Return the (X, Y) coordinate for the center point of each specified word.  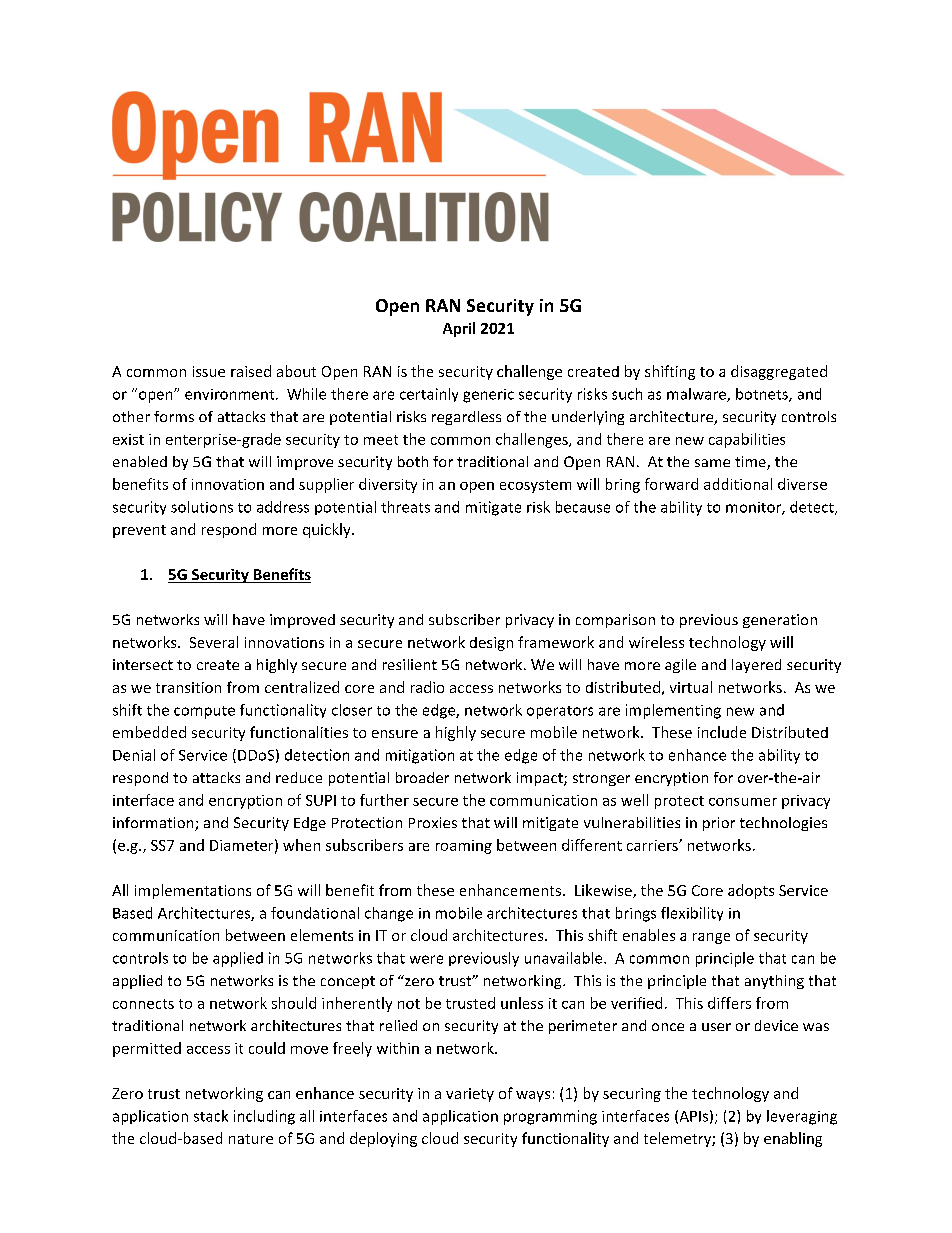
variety (470, 1095)
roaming (464, 847)
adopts (751, 891)
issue (209, 371)
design (491, 644)
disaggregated (779, 372)
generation (780, 621)
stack (211, 1116)
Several (214, 642)
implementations (193, 891)
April (459, 329)
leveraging (802, 1117)
